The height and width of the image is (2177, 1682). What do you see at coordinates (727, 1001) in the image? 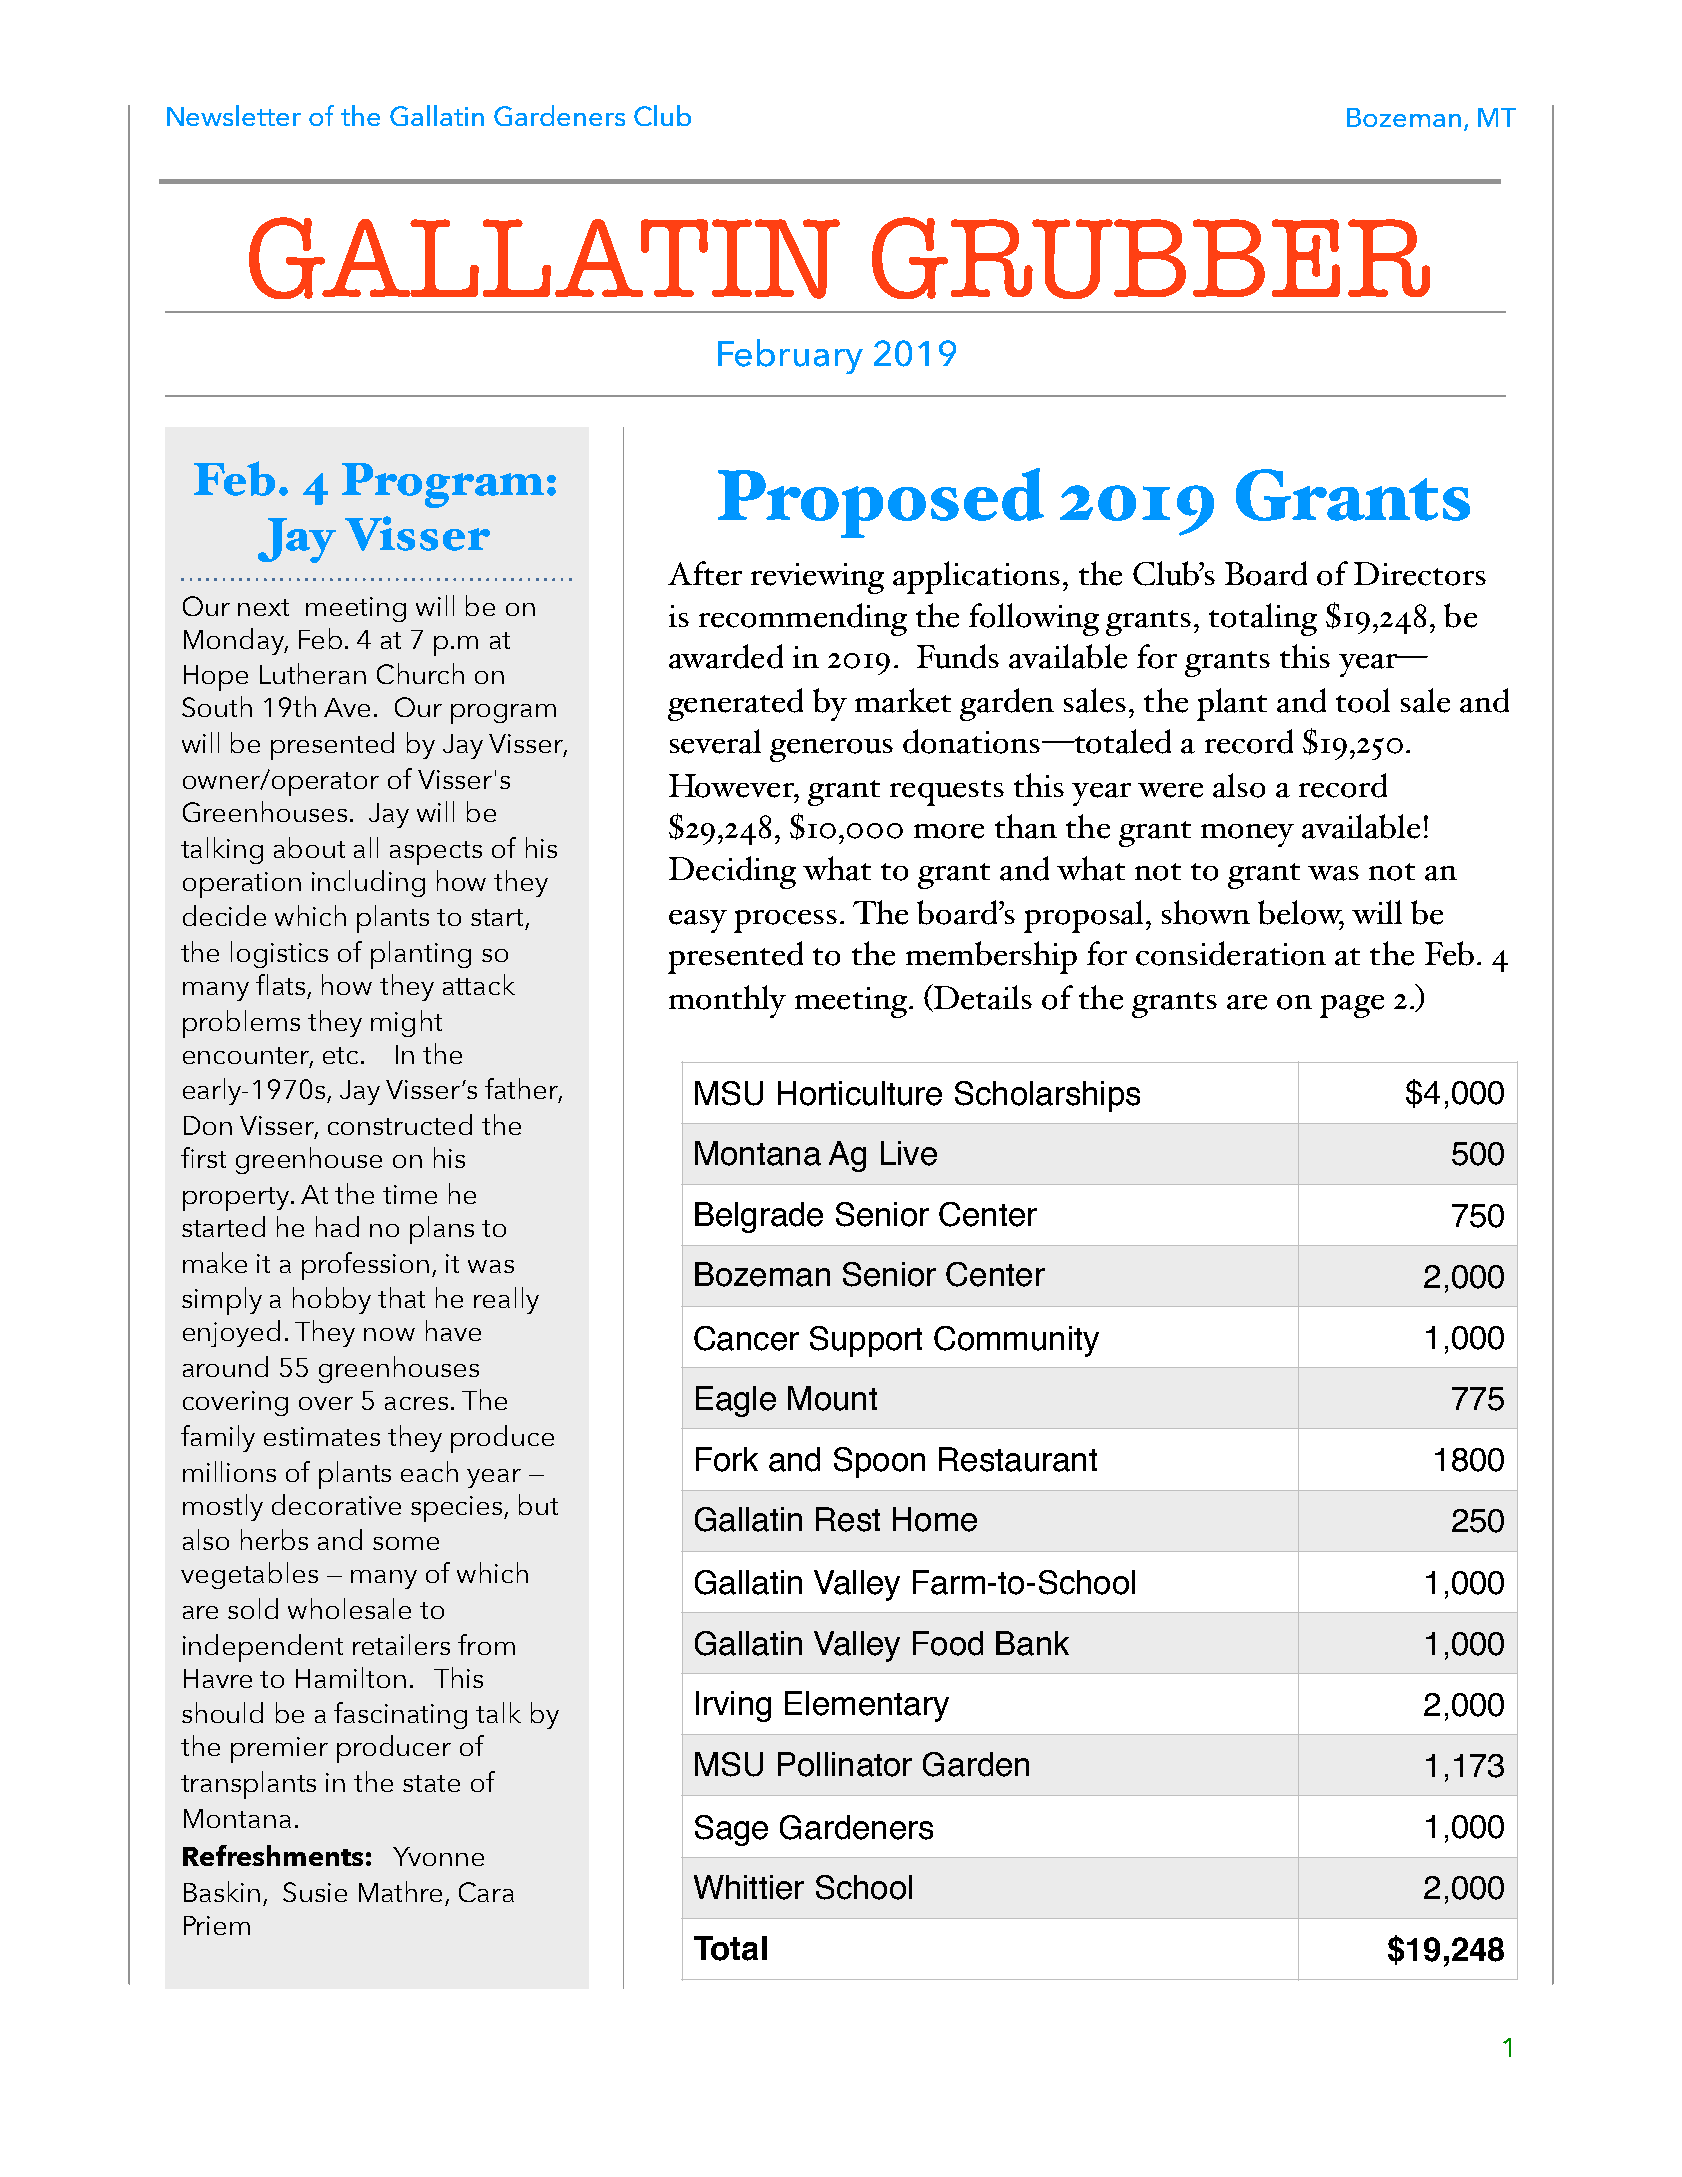
I see `monthly` at bounding box center [727, 1001].
